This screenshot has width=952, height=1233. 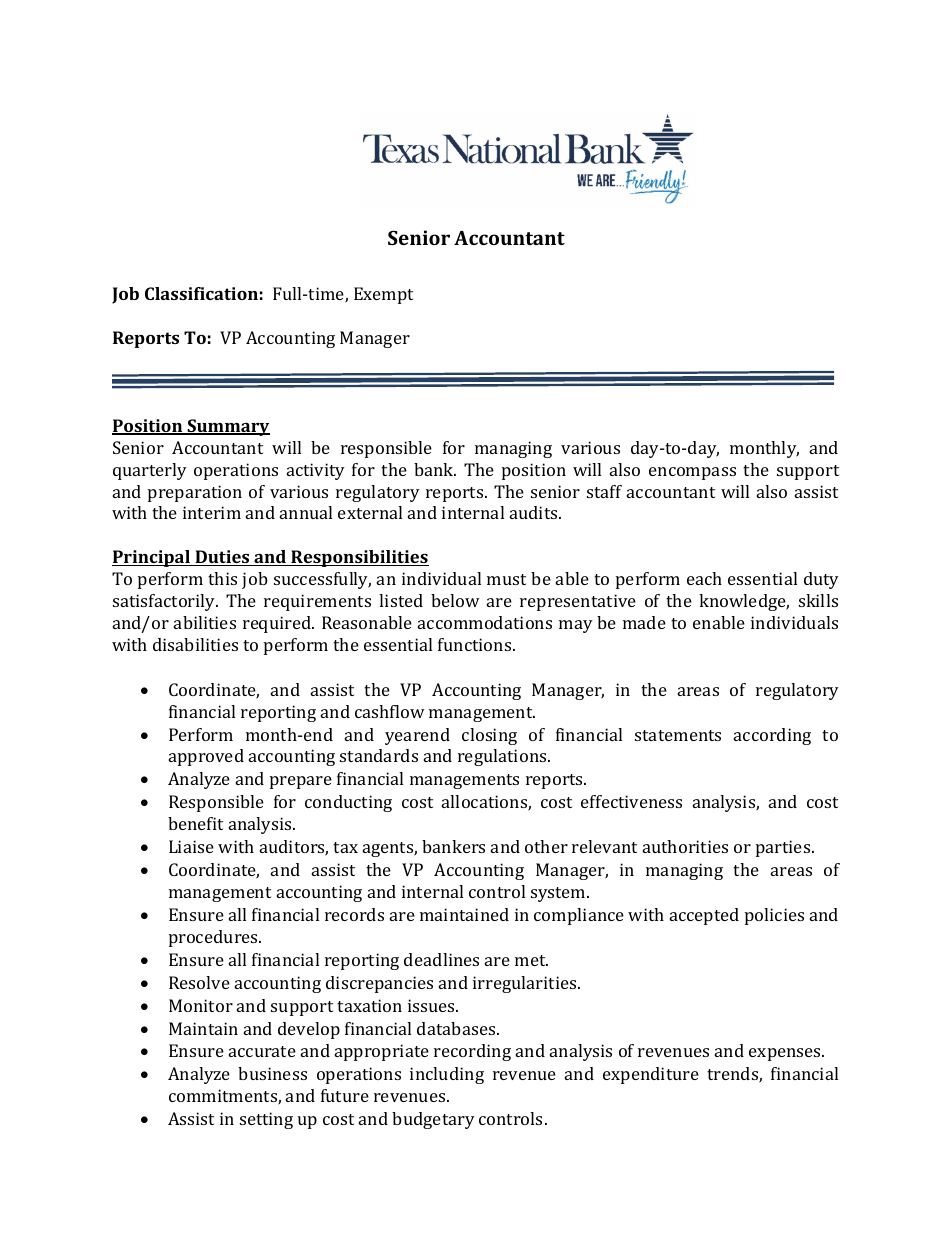 I want to click on Exempt, so click(x=383, y=295).
